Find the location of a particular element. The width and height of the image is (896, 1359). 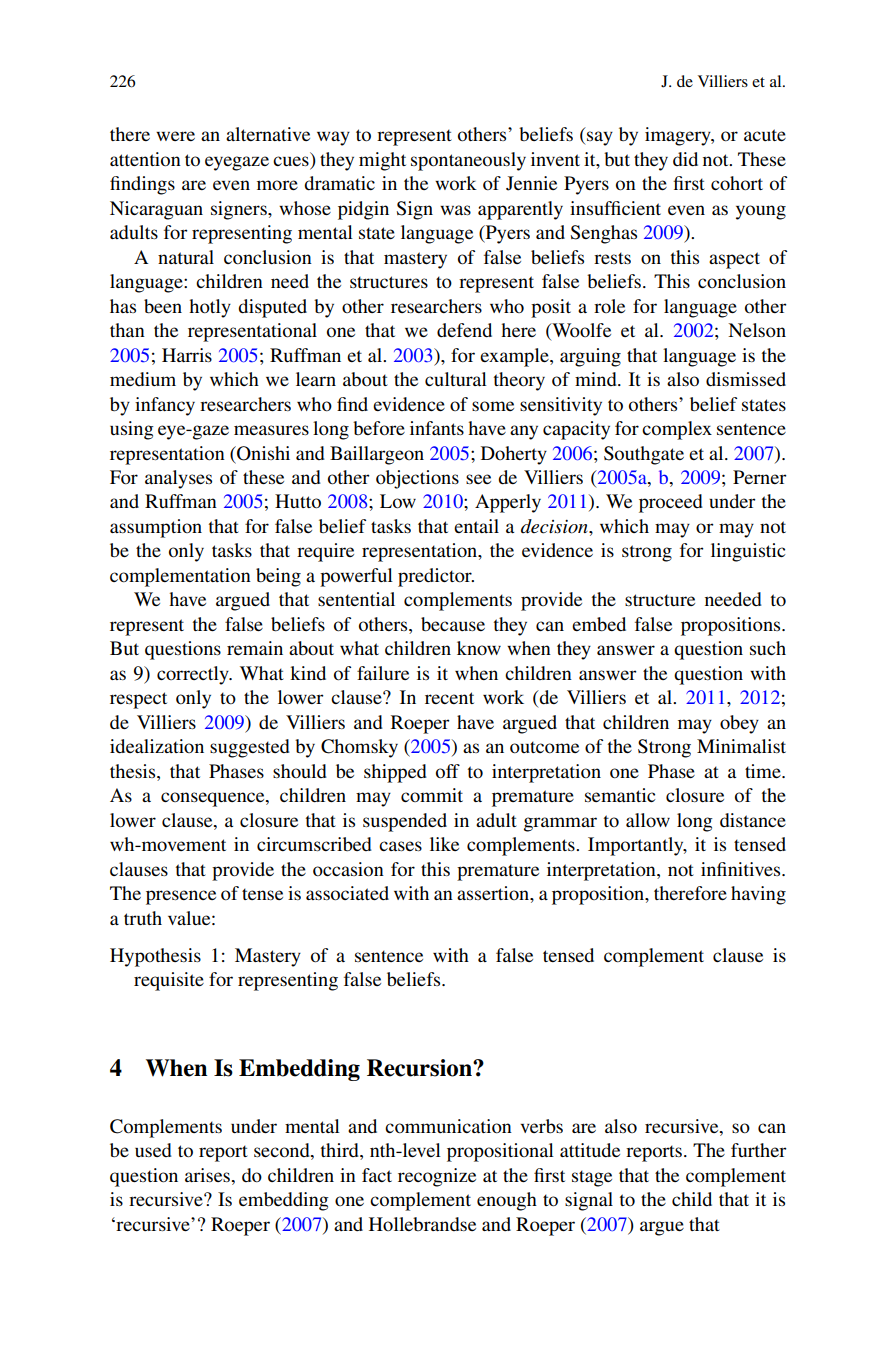

recent is located at coordinates (449, 698).
